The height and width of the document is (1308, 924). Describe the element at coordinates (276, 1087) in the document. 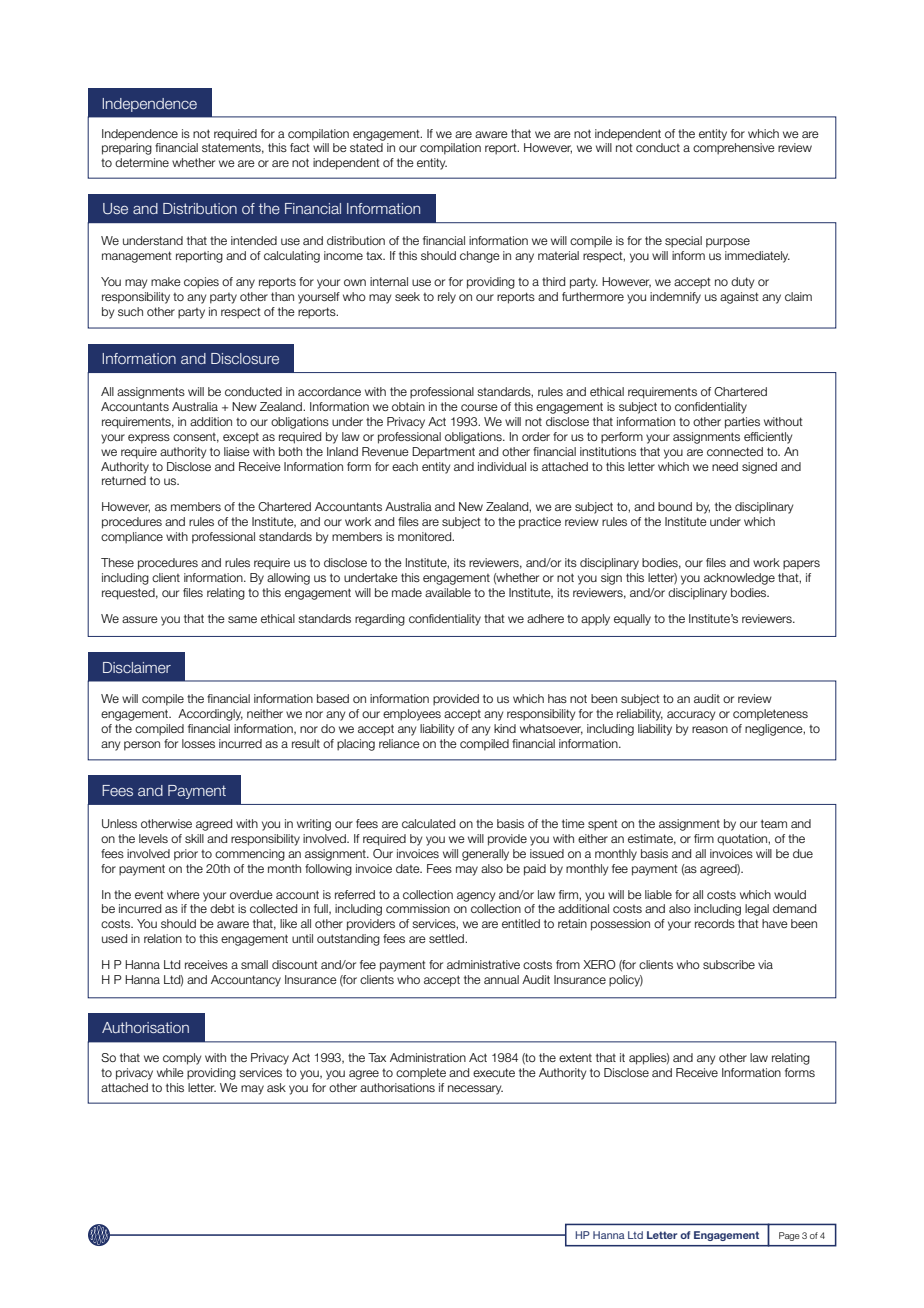

I see `ask` at that location.
